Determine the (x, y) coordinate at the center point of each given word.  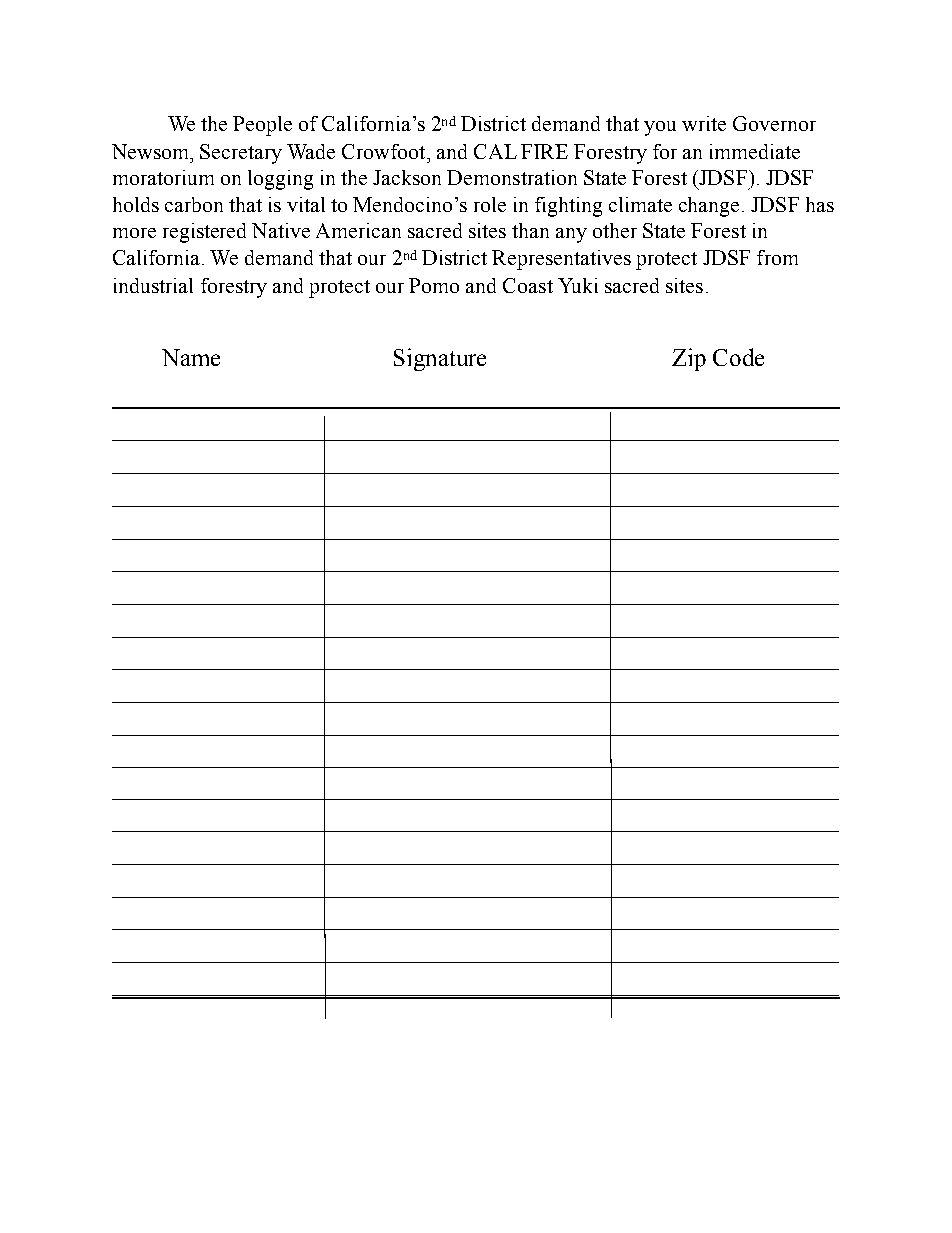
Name (191, 357)
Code (738, 357)
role (490, 204)
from (777, 257)
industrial (153, 285)
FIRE (544, 151)
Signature (440, 359)
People (262, 126)
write (704, 123)
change (709, 207)
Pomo (434, 285)
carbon (194, 204)
